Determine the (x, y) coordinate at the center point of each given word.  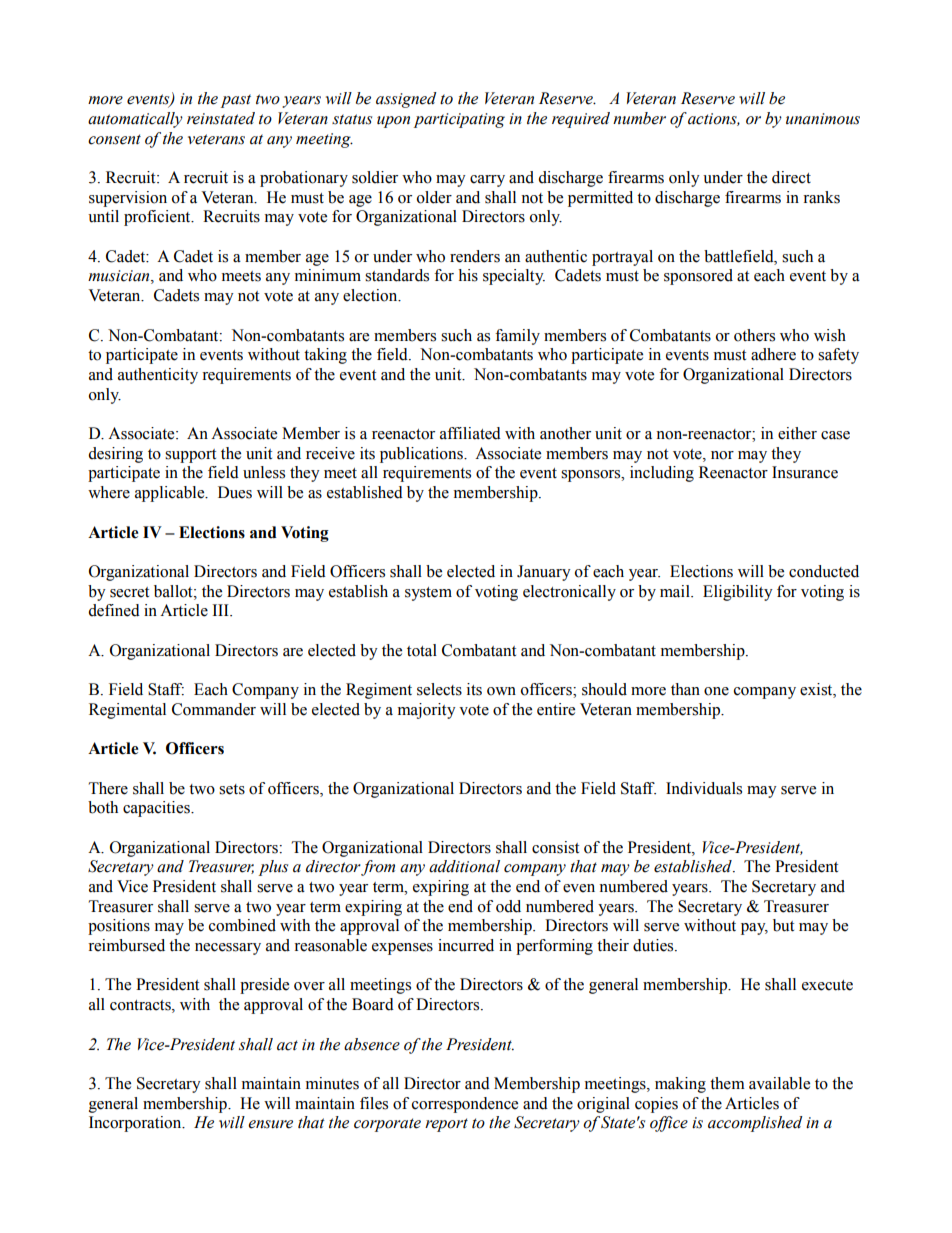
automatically (135, 120)
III (221, 610)
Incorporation (136, 1124)
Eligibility (738, 593)
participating (459, 120)
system (428, 594)
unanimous (823, 119)
